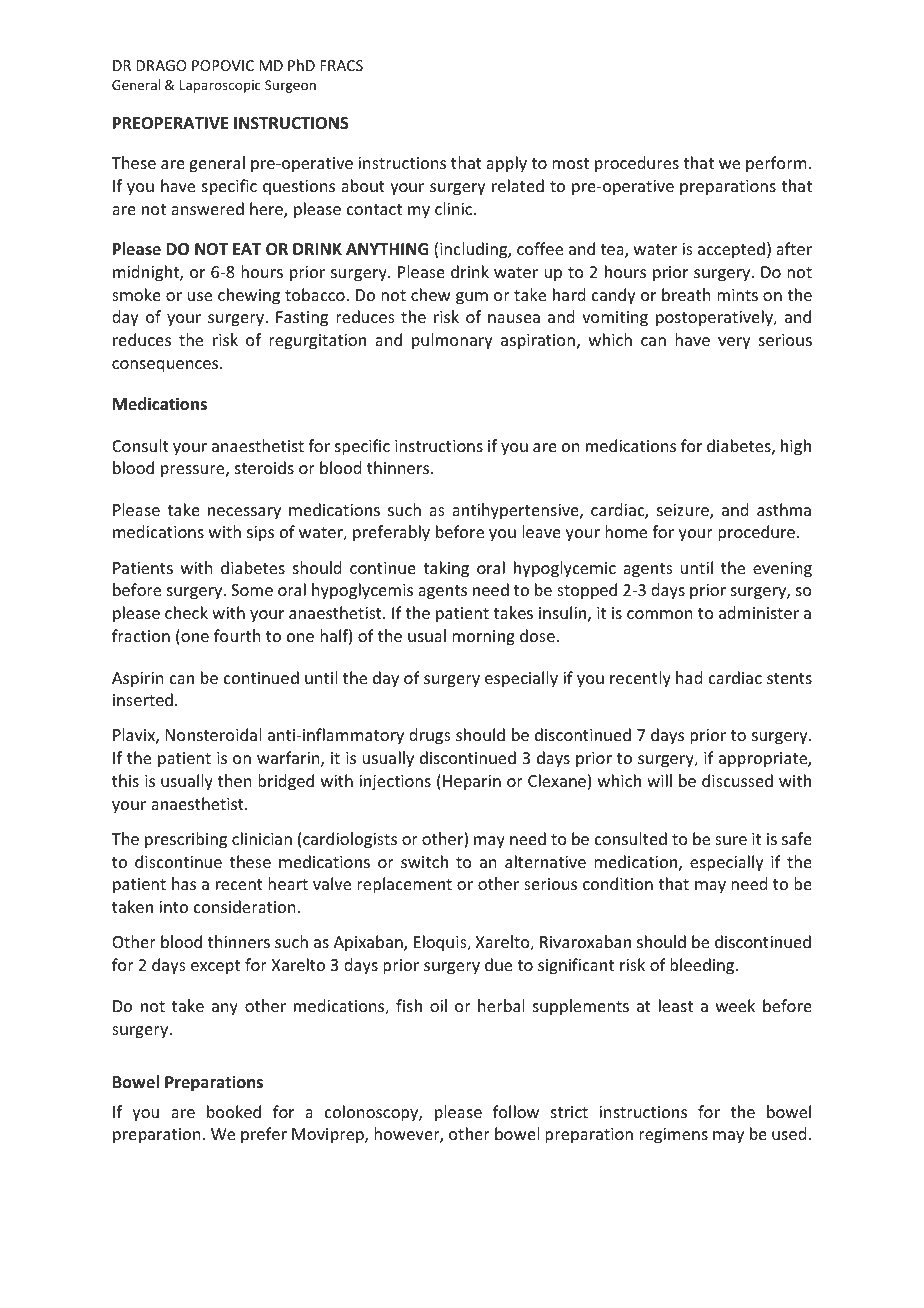 Image resolution: width=924 pixels, height=1308 pixels. I want to click on perform, so click(776, 164).
